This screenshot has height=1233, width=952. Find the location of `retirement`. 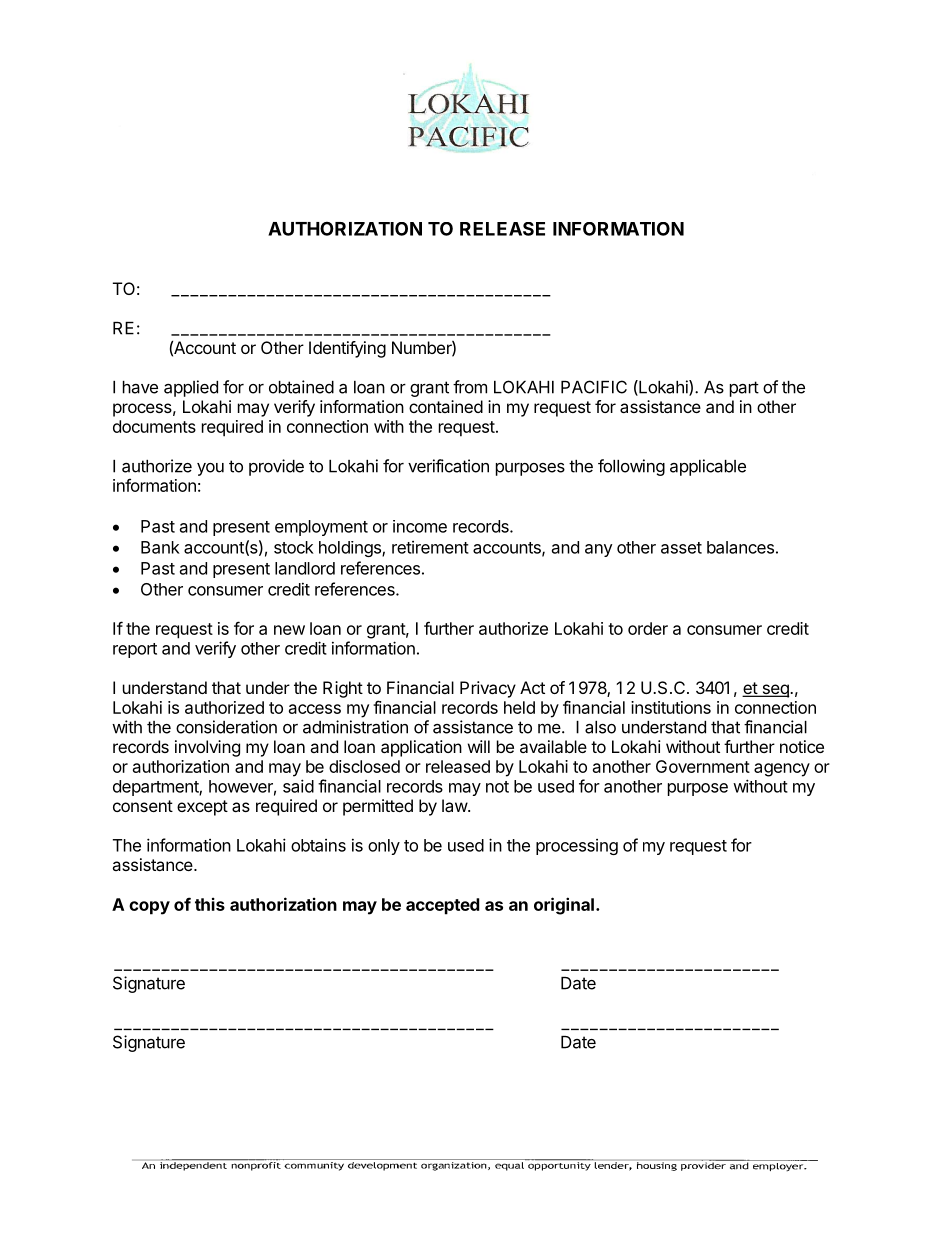

retirement is located at coordinates (430, 547).
